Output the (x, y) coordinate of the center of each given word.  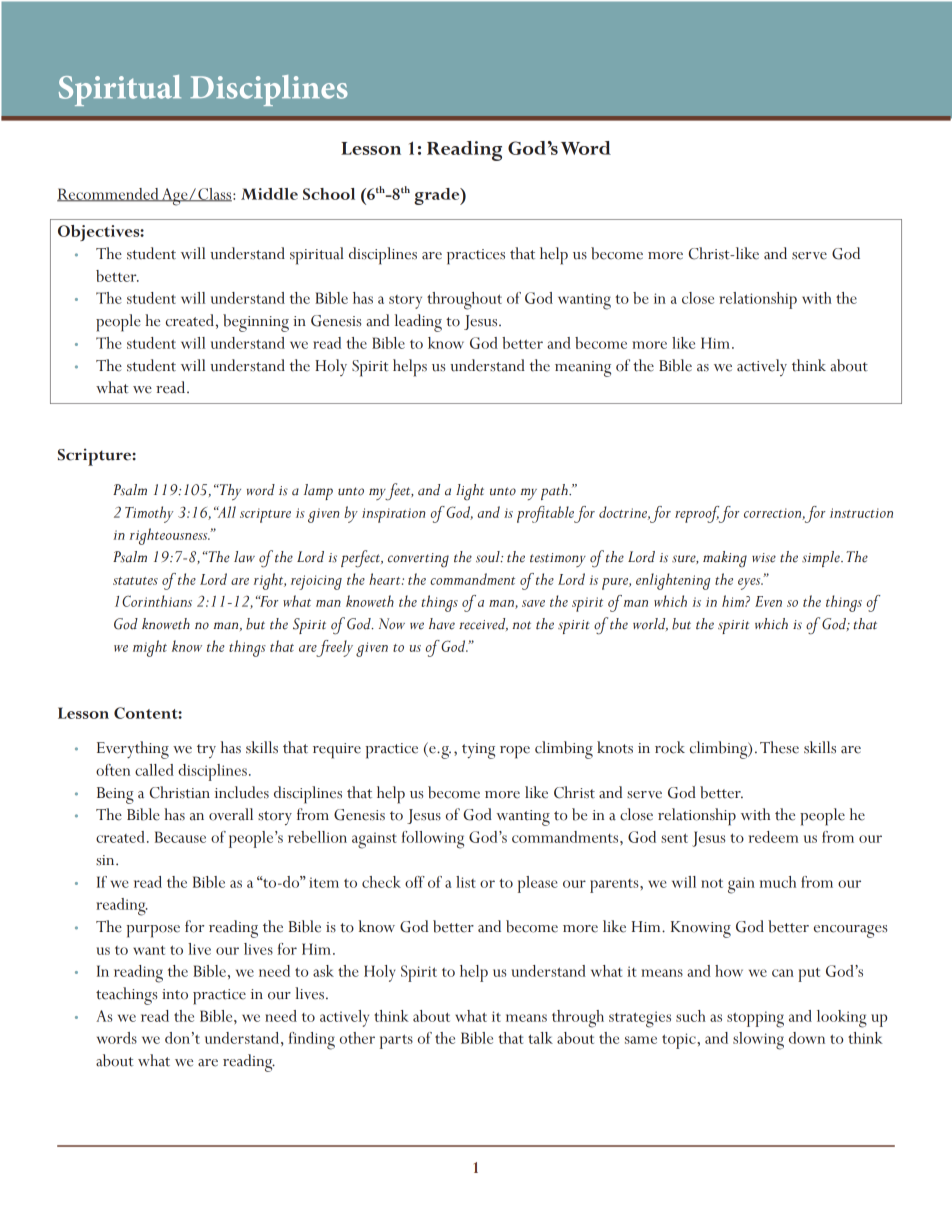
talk (540, 1038)
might (150, 648)
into (175, 994)
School (329, 194)
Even (768, 601)
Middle (269, 194)
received (483, 624)
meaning (583, 369)
